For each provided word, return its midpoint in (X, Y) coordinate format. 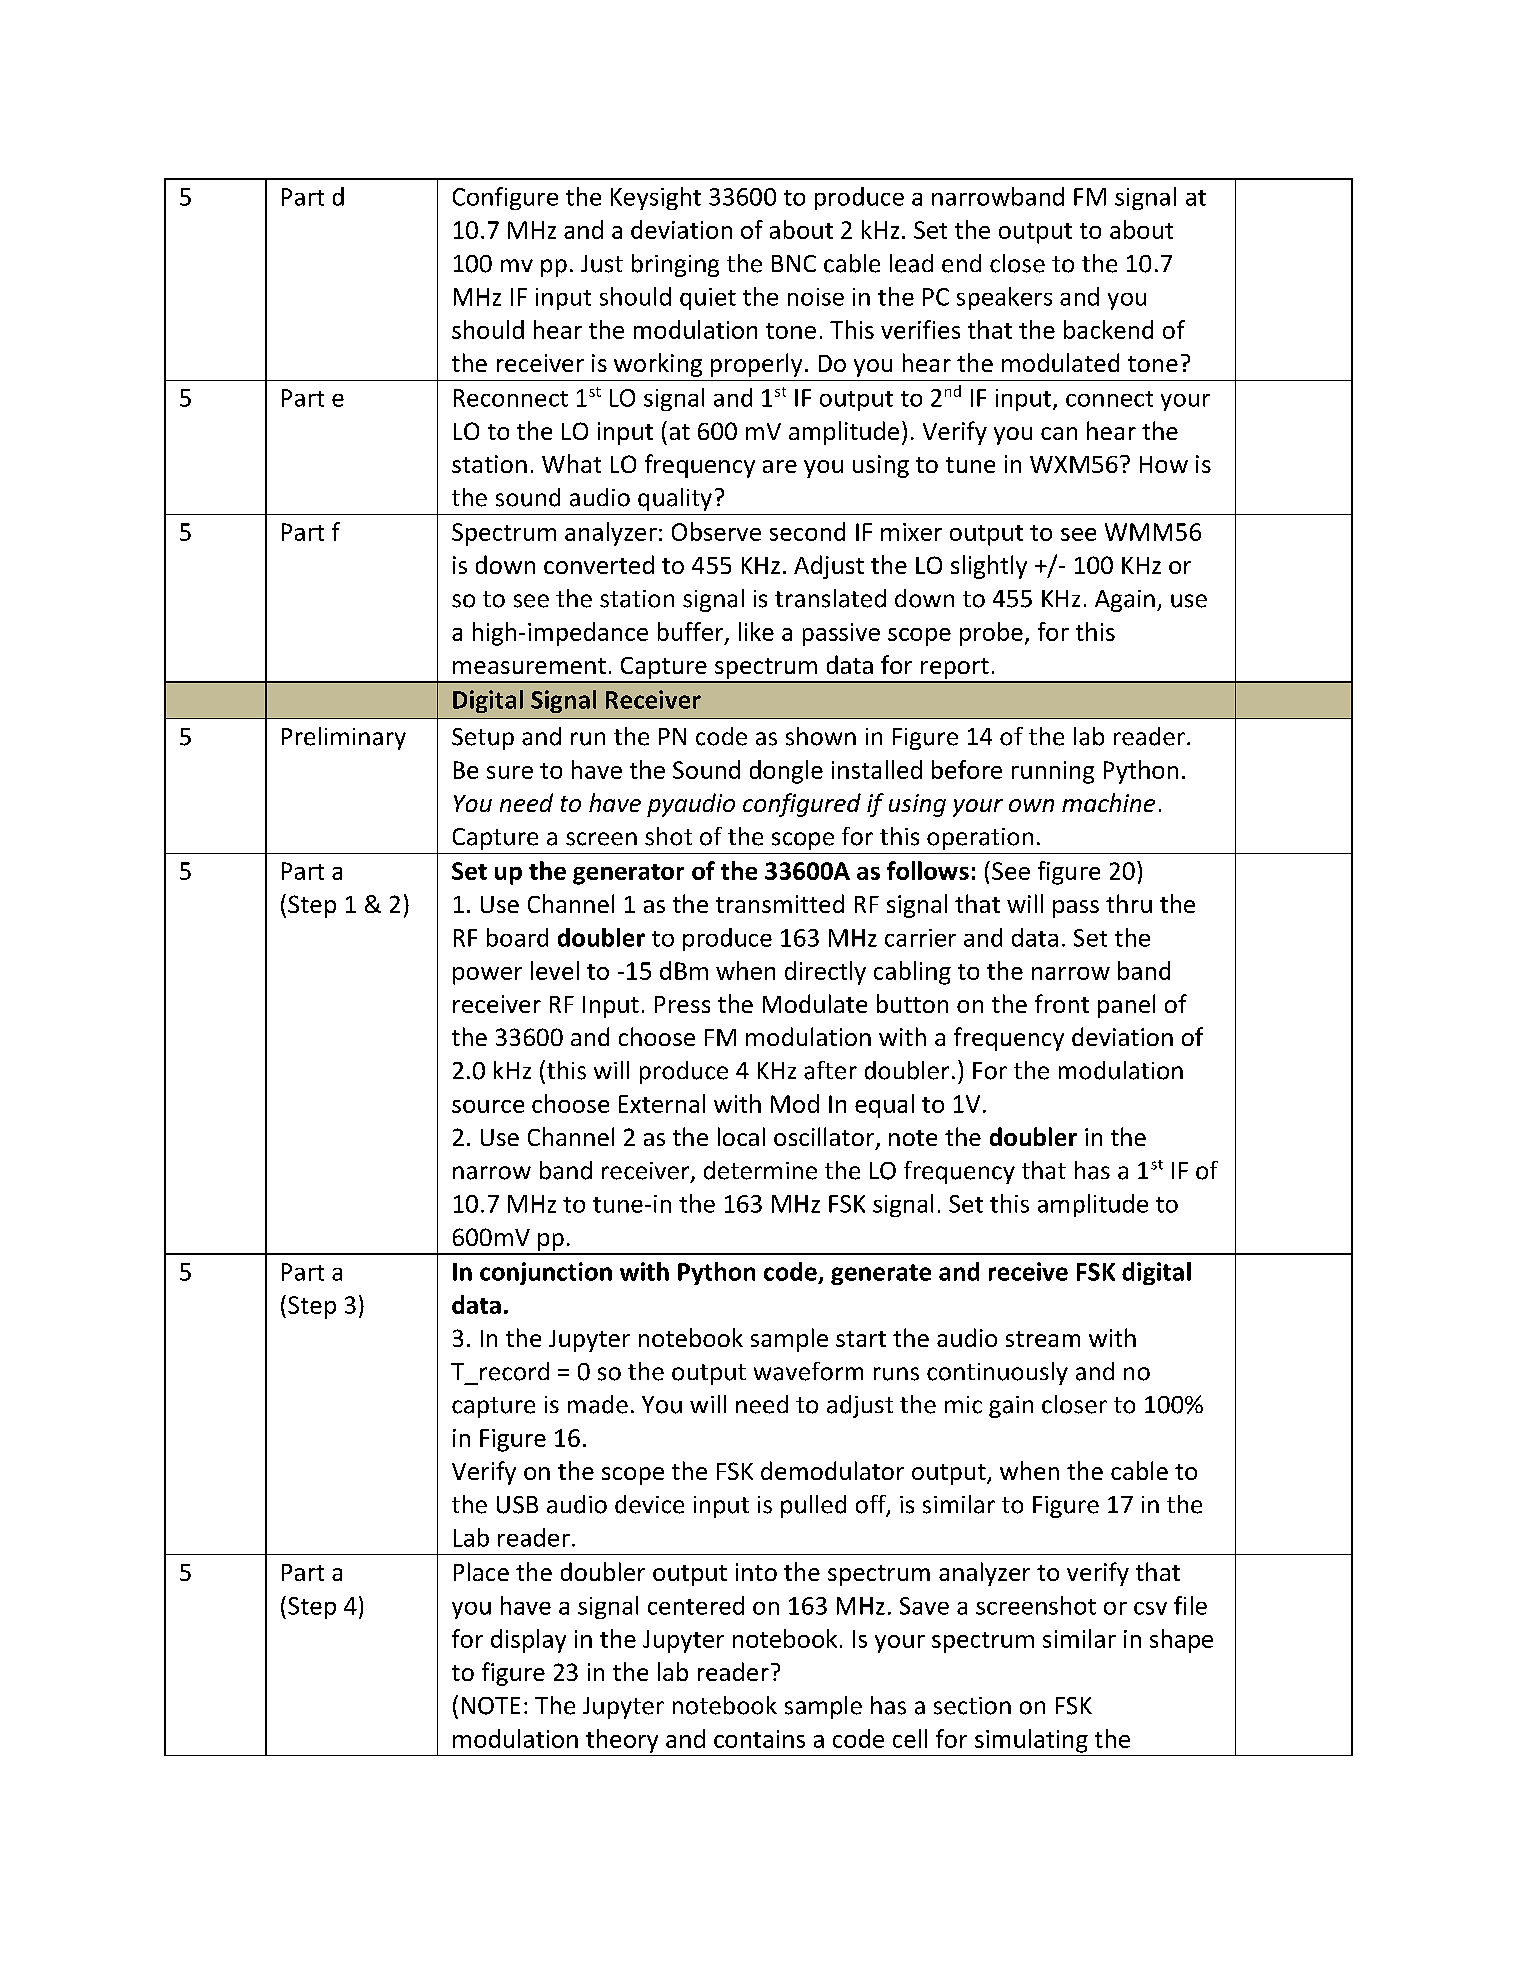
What (571, 463)
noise (816, 297)
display (528, 1641)
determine (760, 1170)
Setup (483, 739)
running (1053, 772)
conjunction (546, 1273)
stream (1043, 1339)
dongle (786, 772)
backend (1108, 329)
